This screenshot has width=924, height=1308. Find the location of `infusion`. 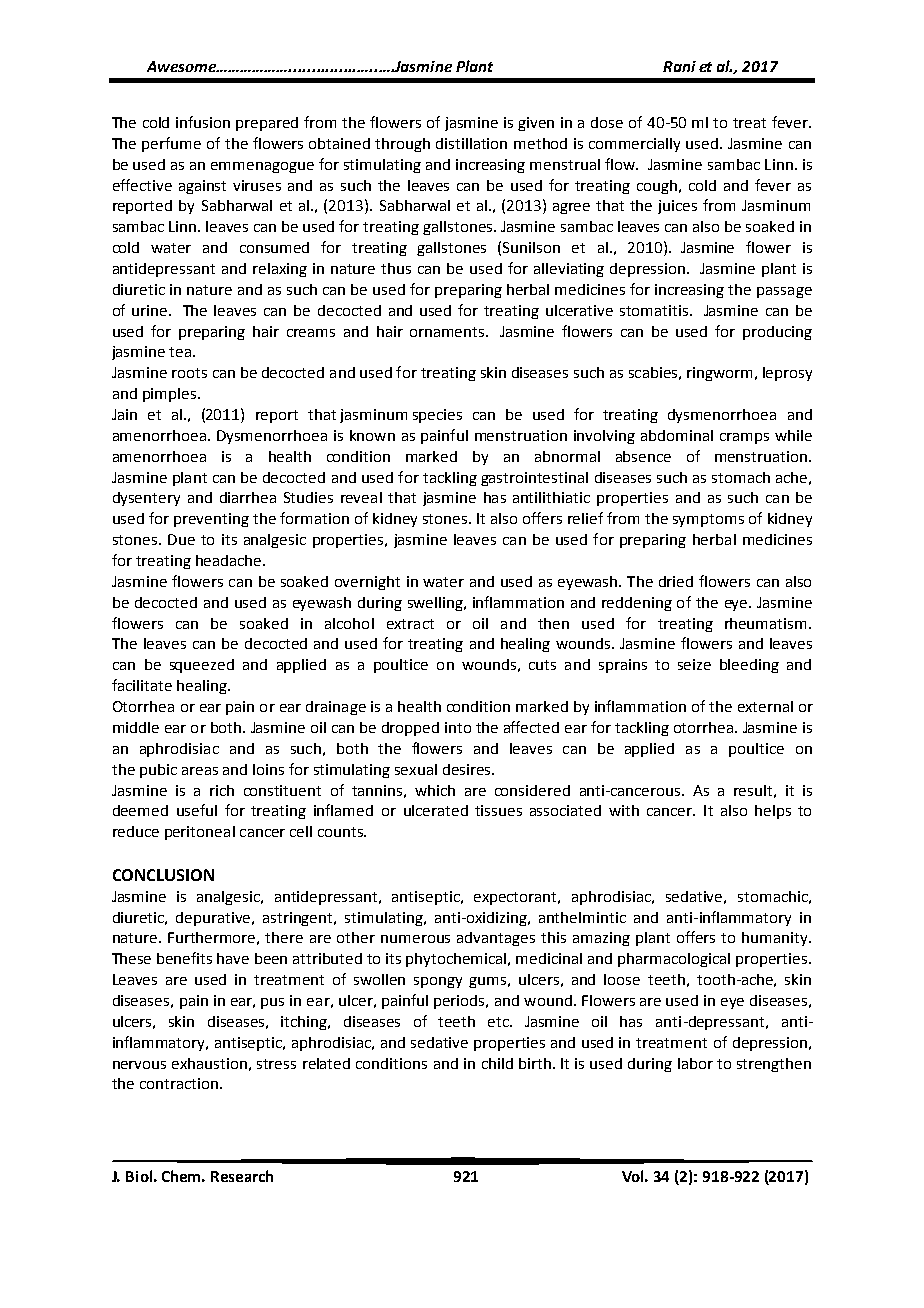

infusion is located at coordinates (203, 122).
